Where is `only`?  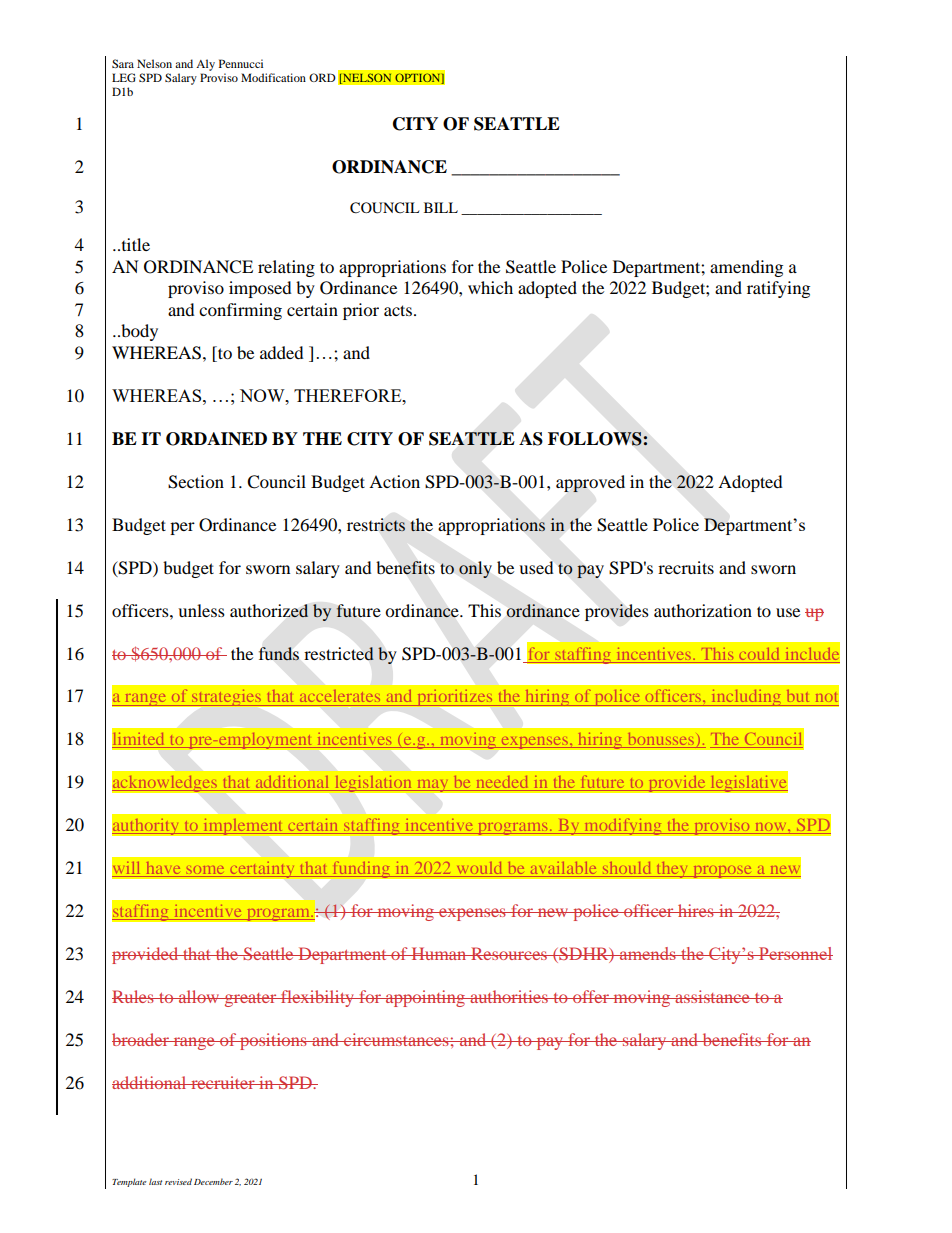 only is located at coordinates (475, 569).
